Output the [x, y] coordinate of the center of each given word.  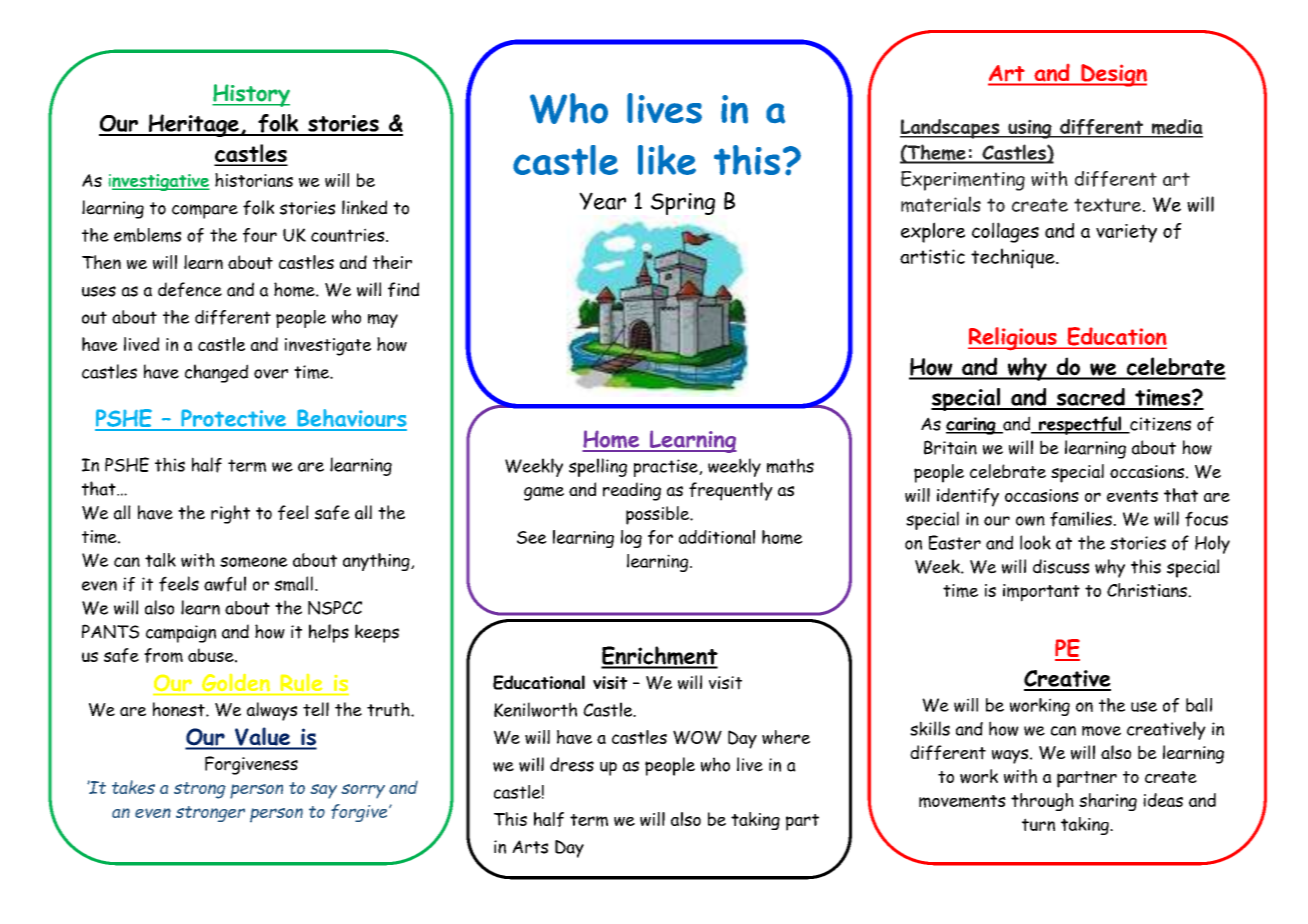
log [631, 539]
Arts [530, 847]
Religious [1013, 339]
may [383, 321]
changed [216, 373]
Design [1113, 75]
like [667, 160]
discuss [1061, 566]
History [251, 95]
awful [225, 584]
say [323, 791]
